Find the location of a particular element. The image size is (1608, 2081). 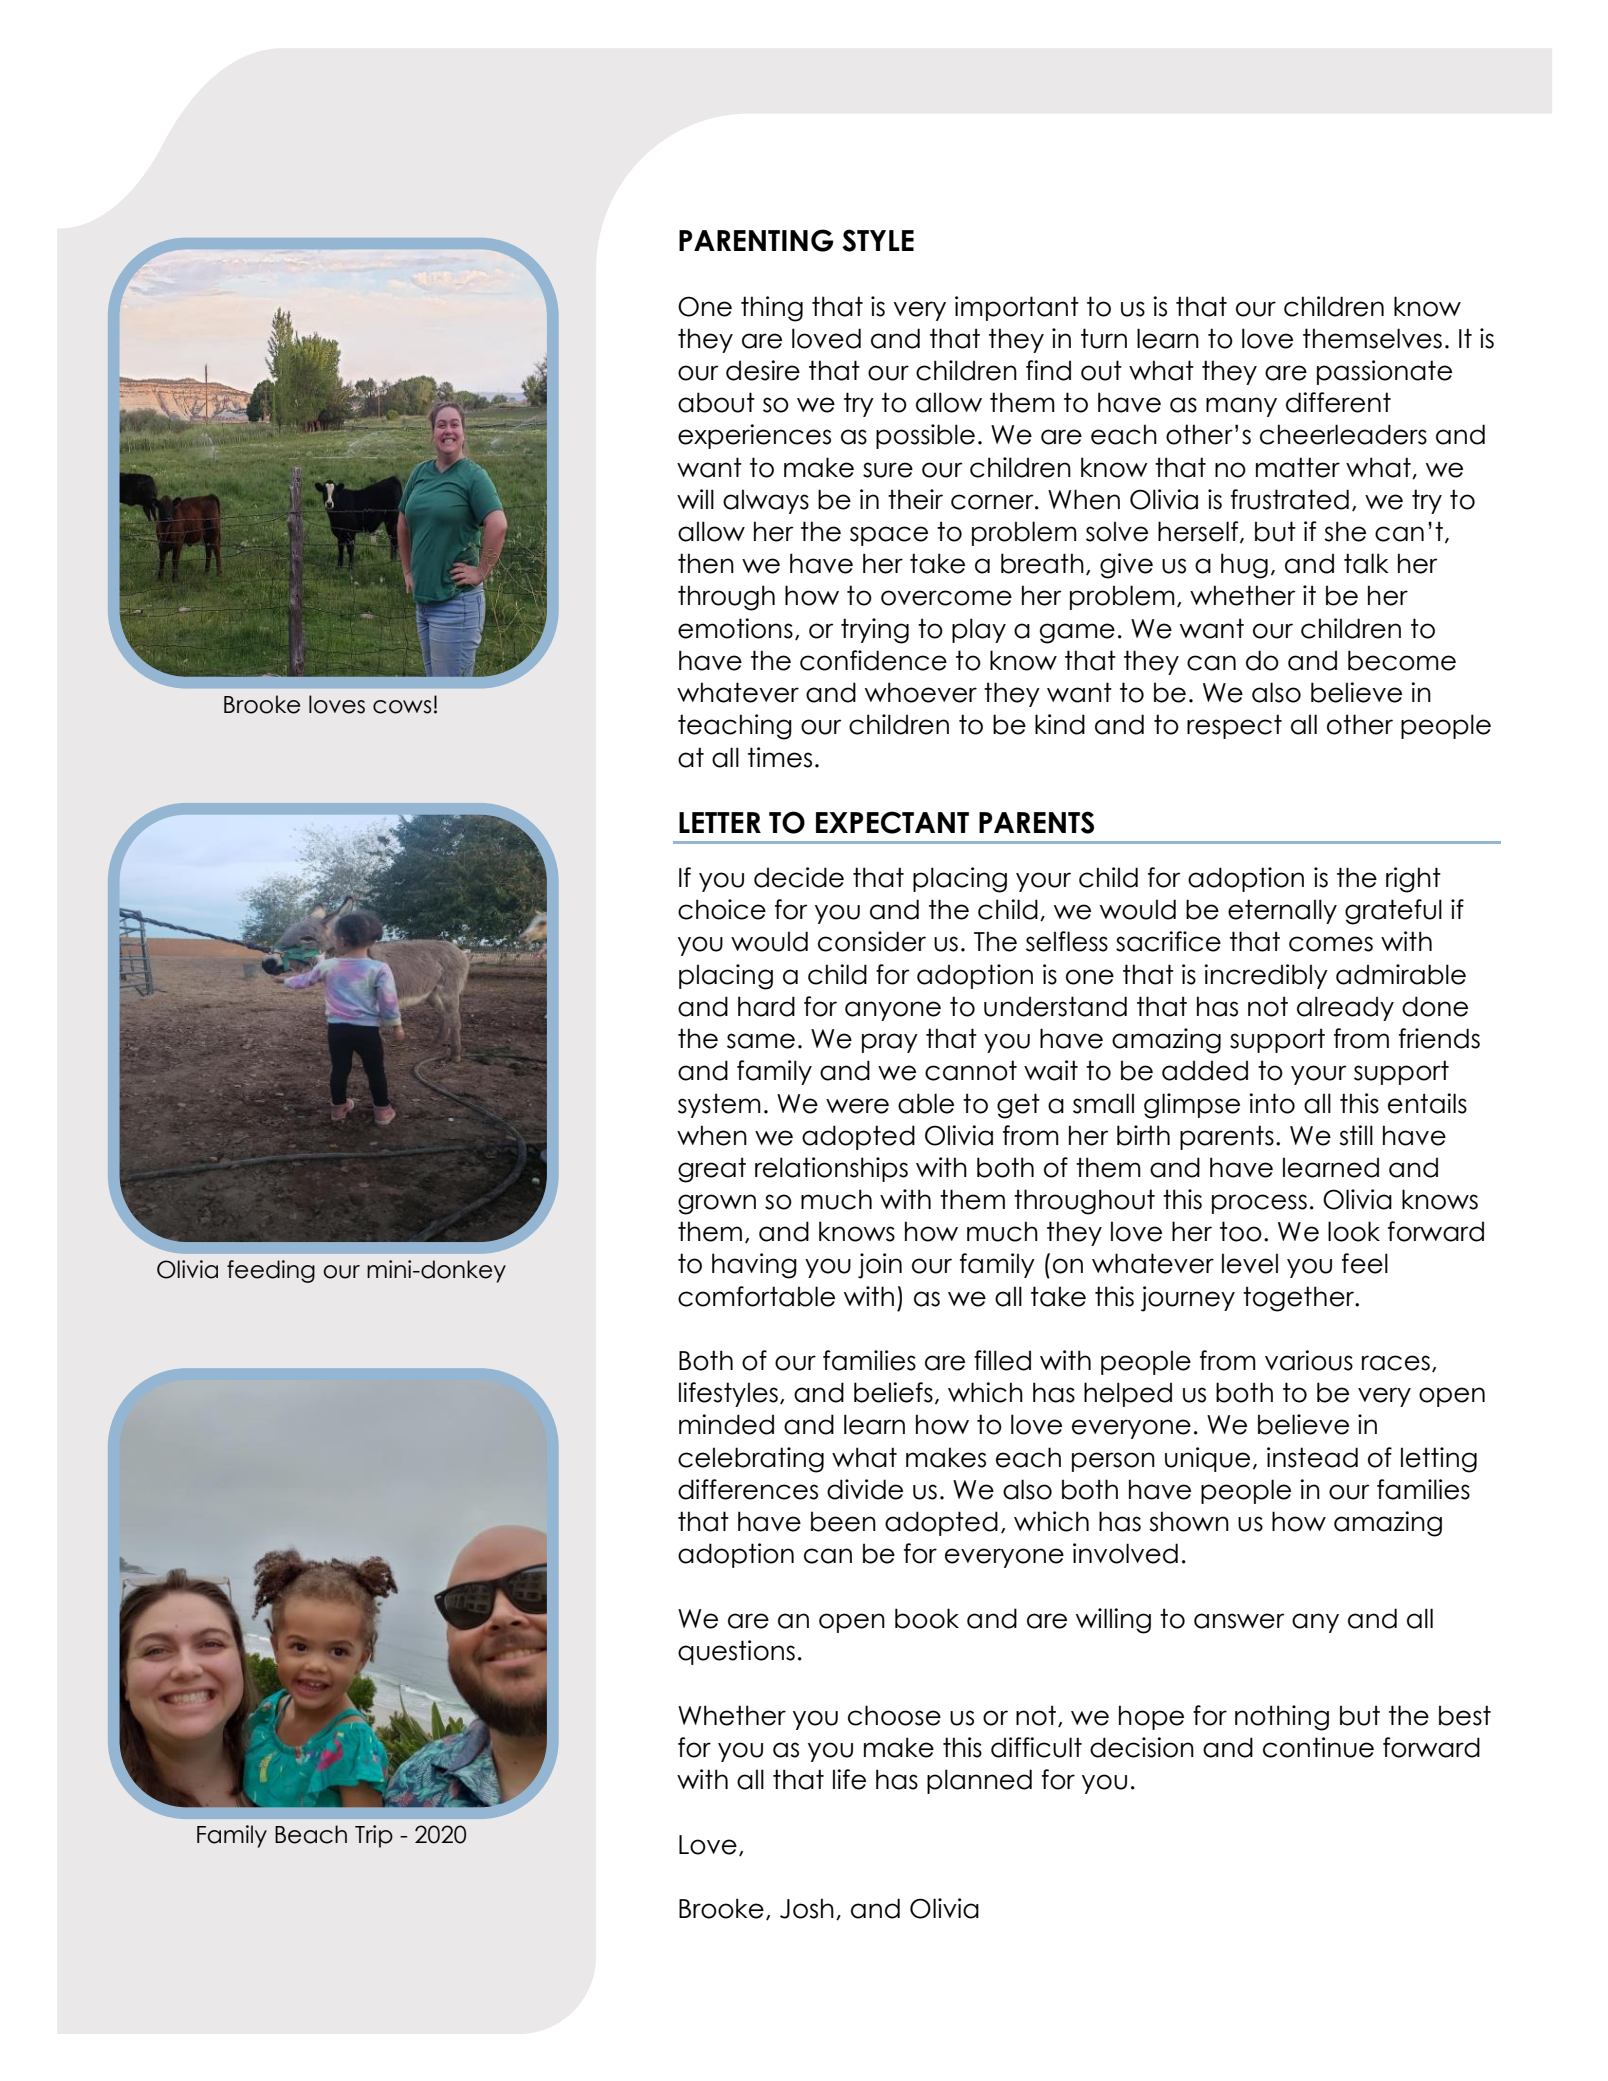

cows is located at coordinates (402, 707).
